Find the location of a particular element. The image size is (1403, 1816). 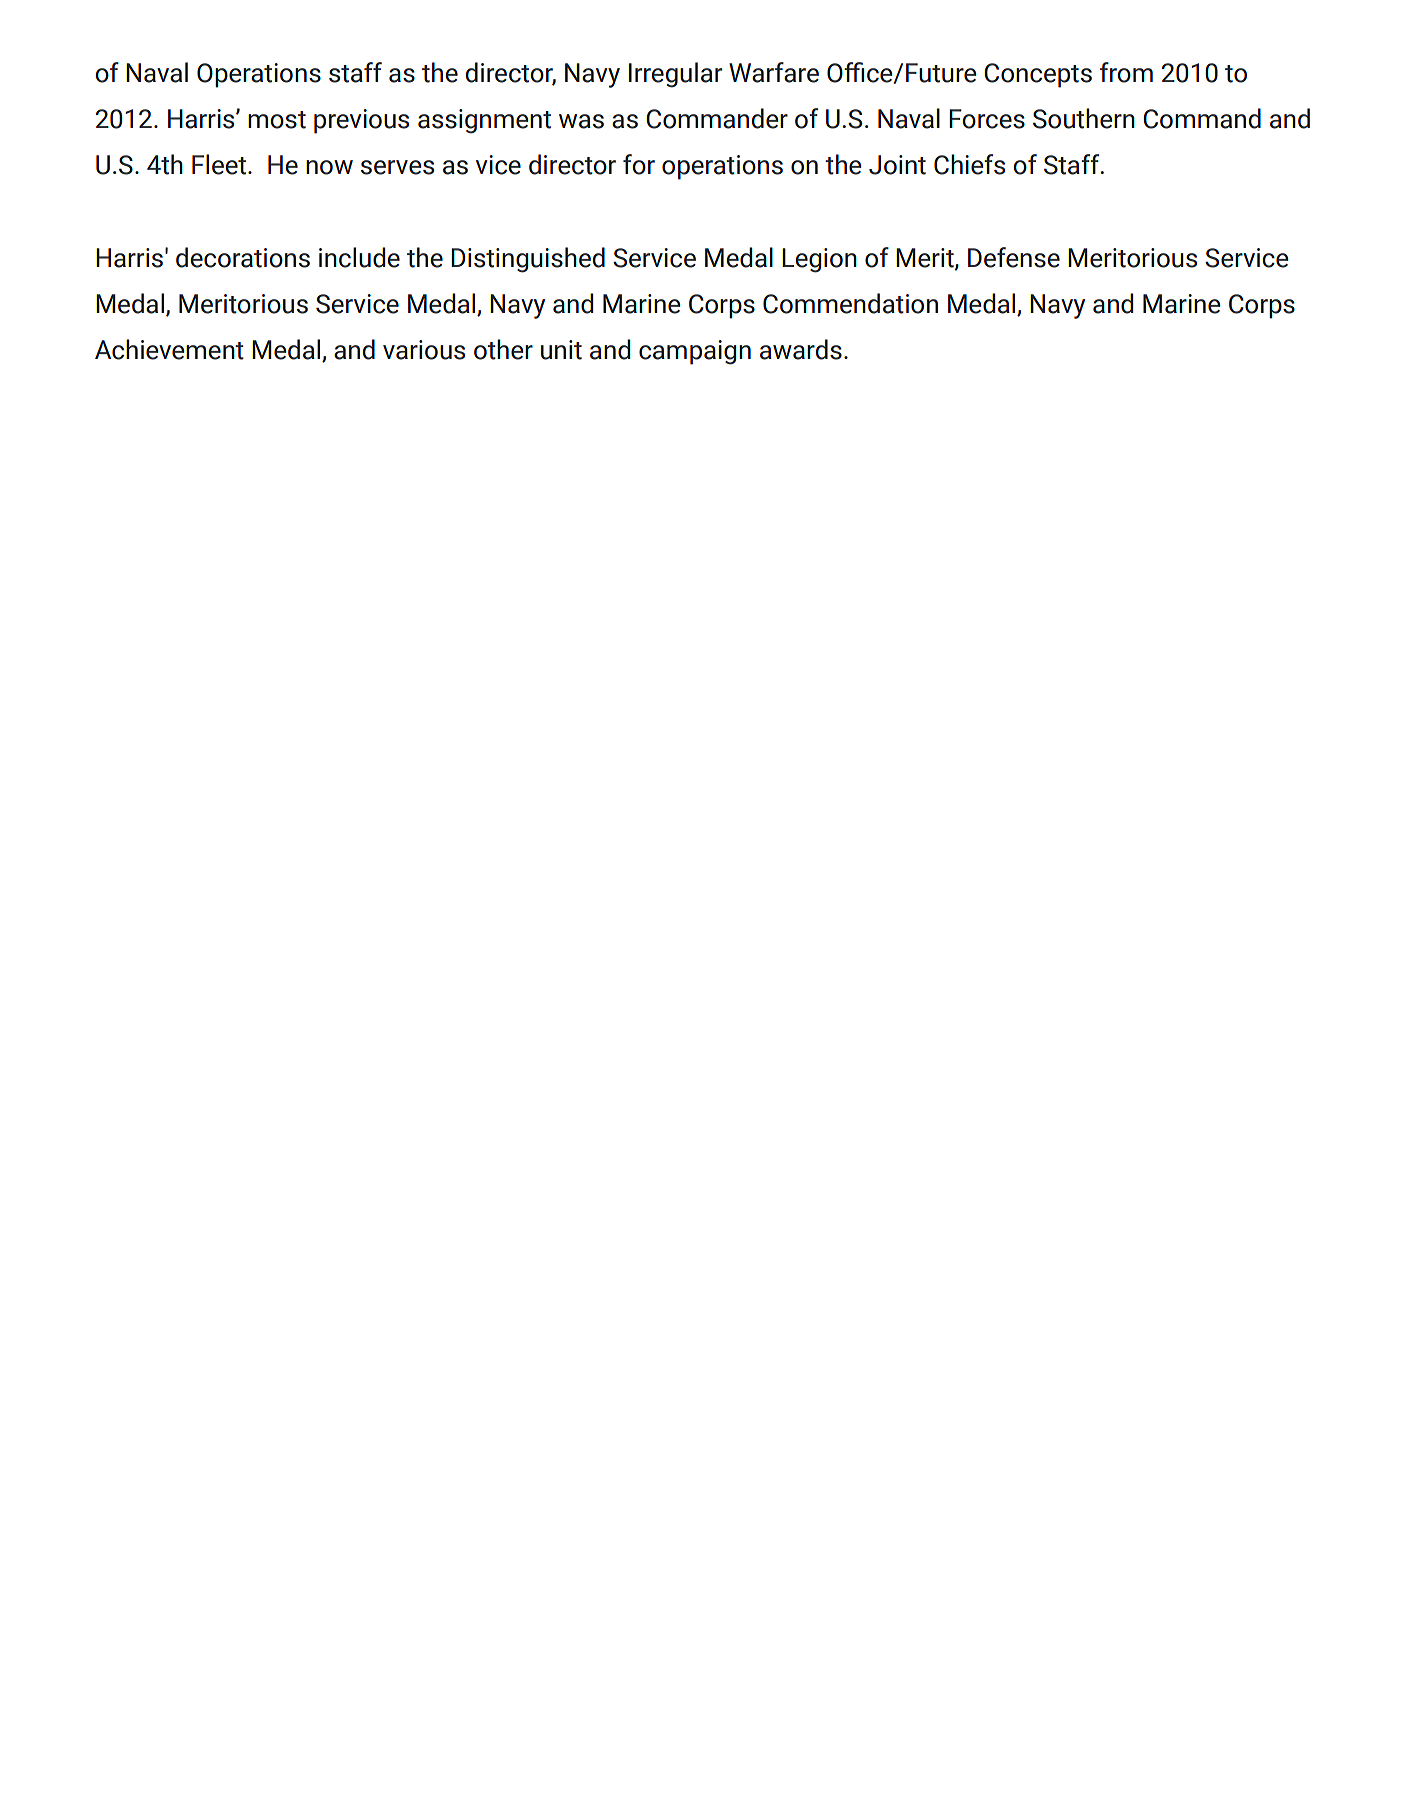

Irregular is located at coordinates (675, 75).
